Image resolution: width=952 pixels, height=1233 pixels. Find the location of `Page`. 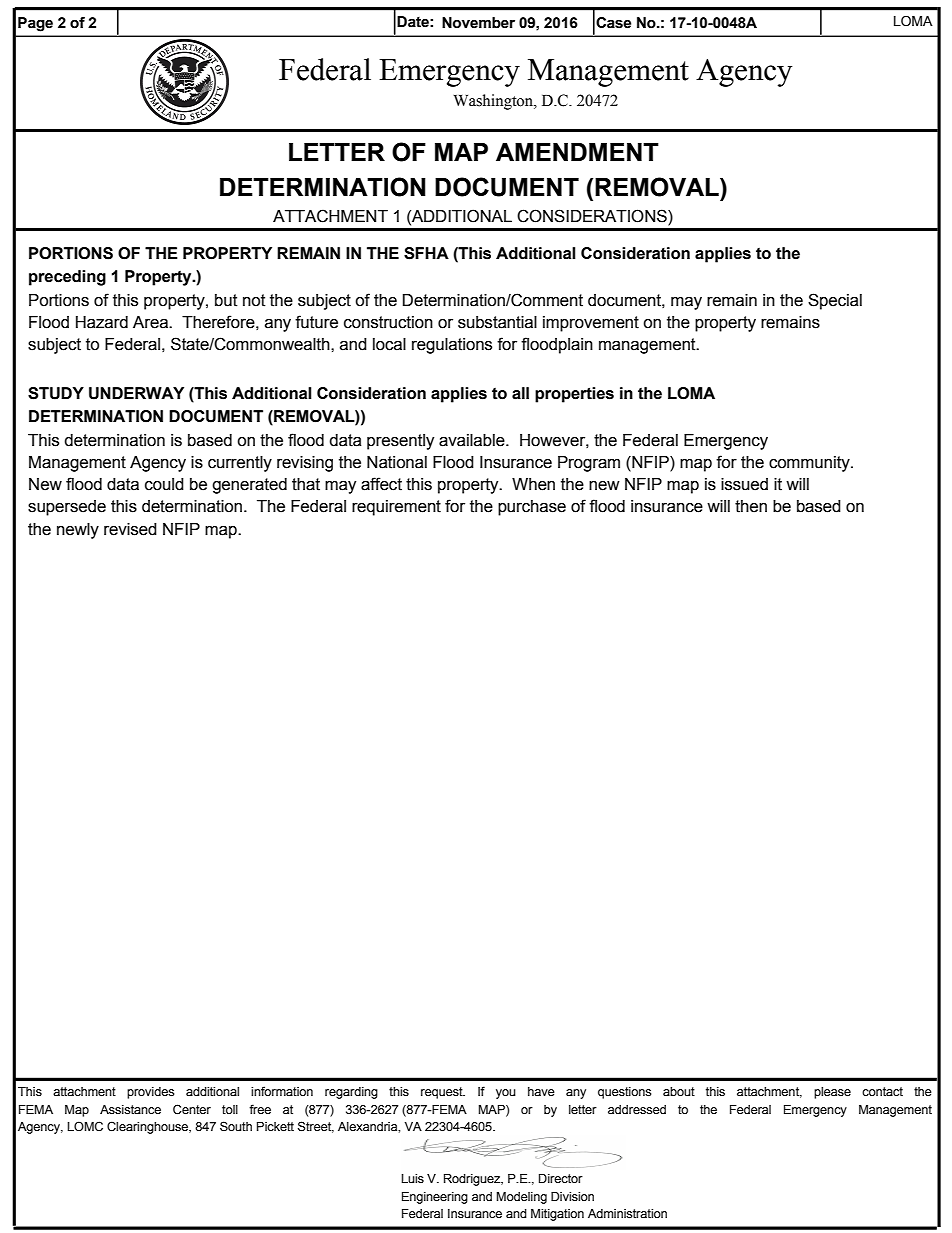

Page is located at coordinates (35, 24).
